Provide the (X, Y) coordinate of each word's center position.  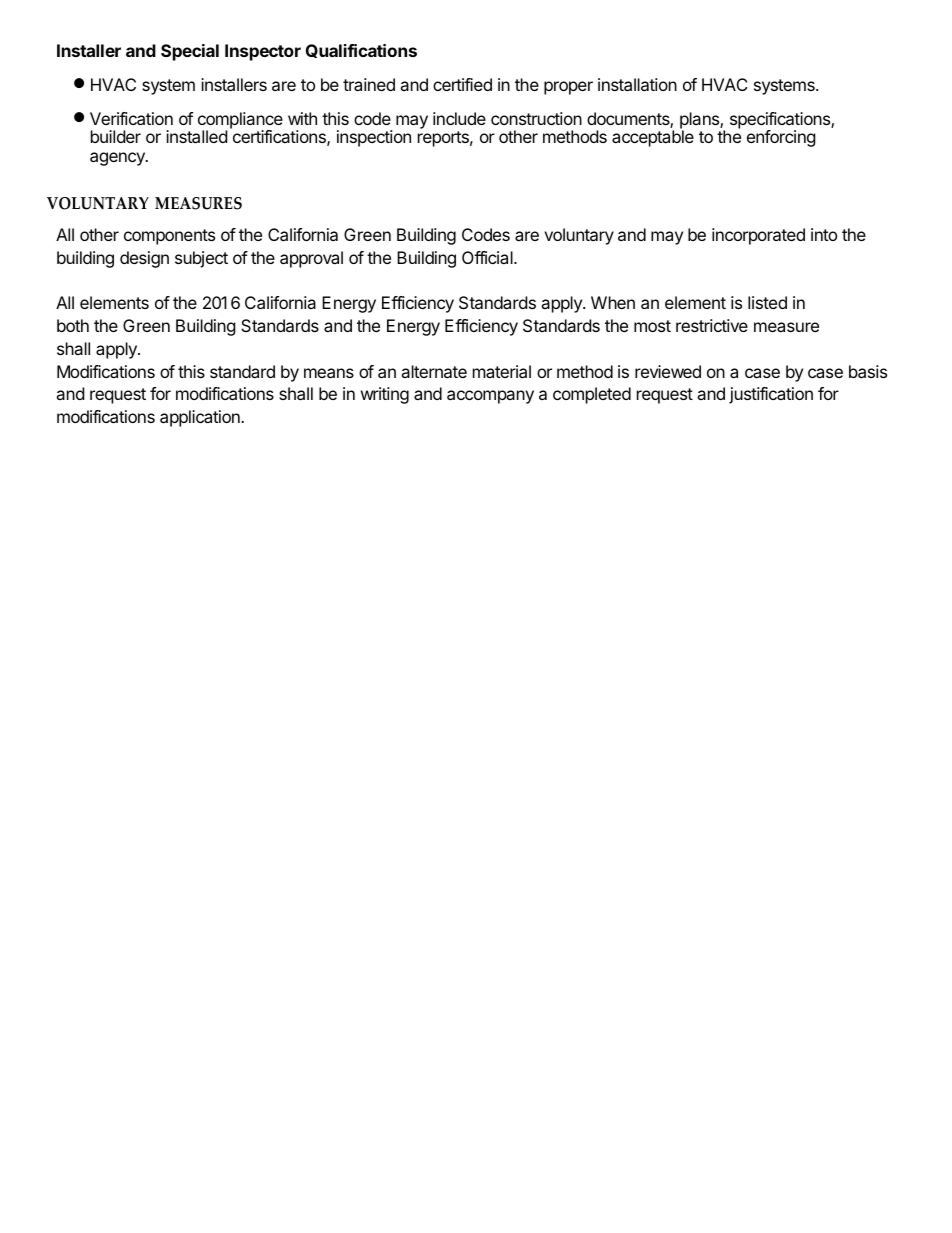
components (169, 237)
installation (637, 84)
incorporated (758, 236)
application (201, 418)
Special (190, 52)
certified (462, 84)
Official (488, 257)
